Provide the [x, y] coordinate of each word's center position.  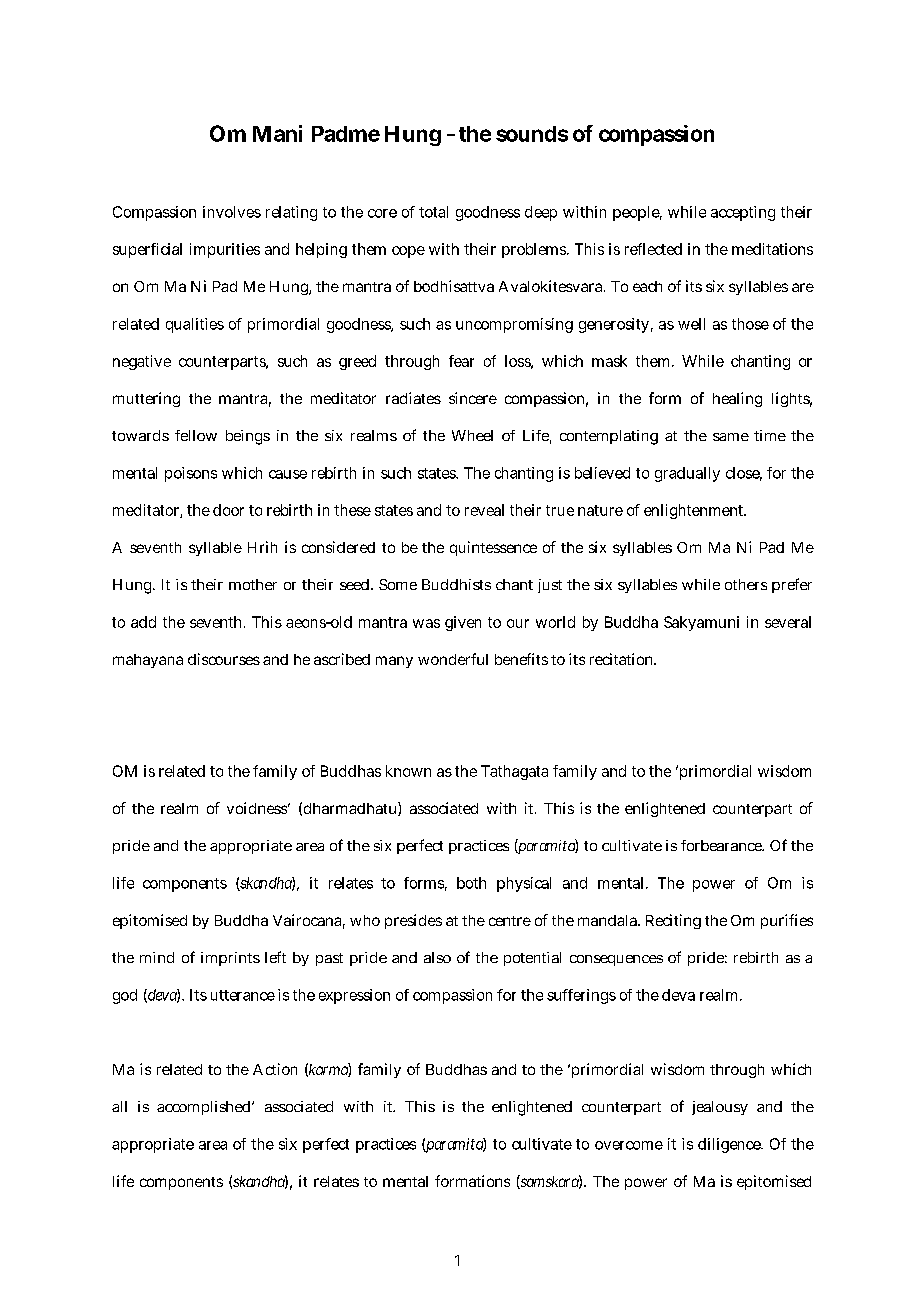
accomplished [205, 1108]
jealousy [720, 1108]
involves [232, 212]
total [433, 212]
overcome [629, 1145]
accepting [743, 213]
